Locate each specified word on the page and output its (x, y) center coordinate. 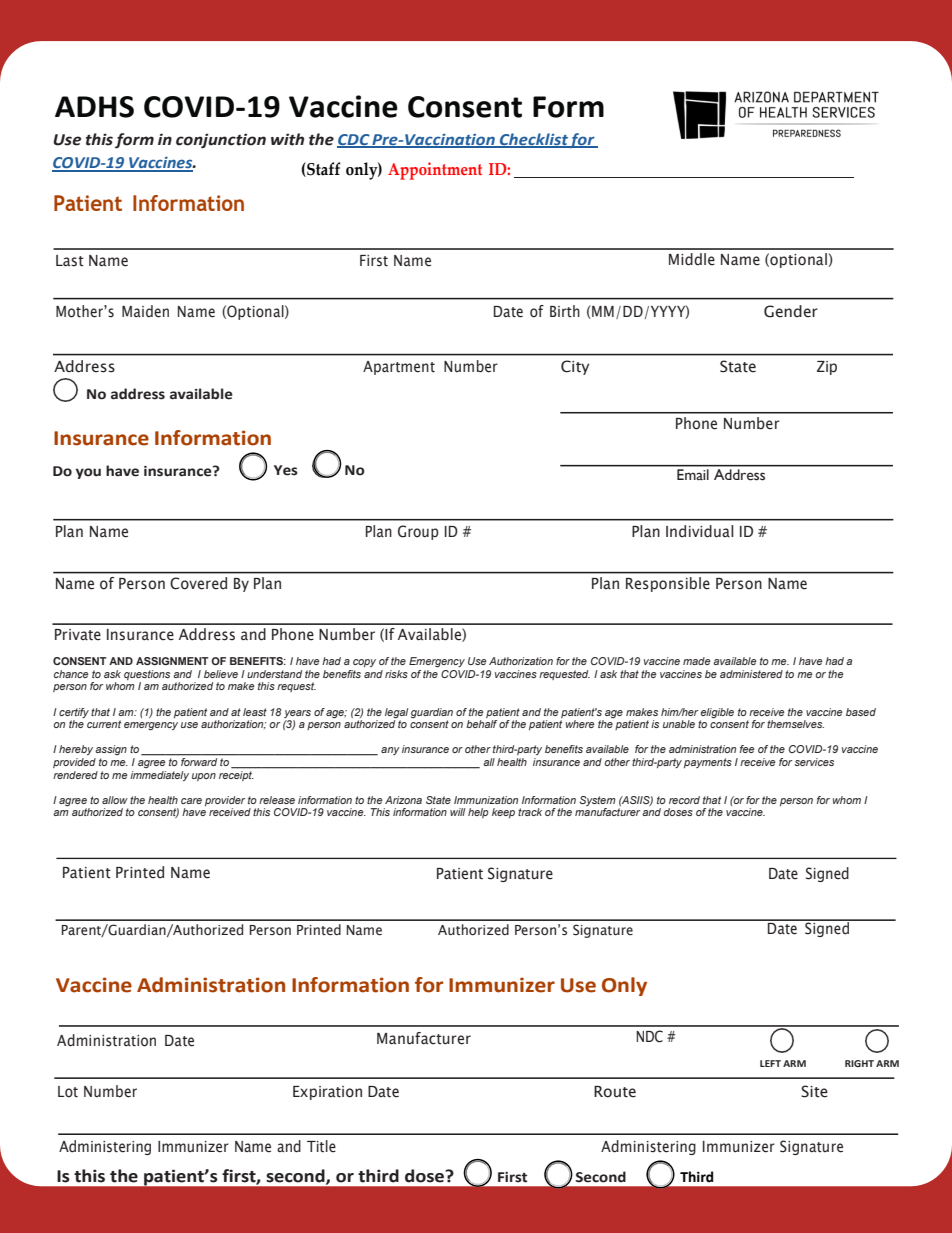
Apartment (399, 368)
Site (814, 1091)
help (478, 813)
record (684, 800)
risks (396, 674)
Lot (68, 1092)
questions (147, 676)
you (88, 473)
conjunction (221, 141)
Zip (827, 368)
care (191, 801)
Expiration (327, 1093)
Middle (692, 259)
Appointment (435, 171)
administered (751, 674)
